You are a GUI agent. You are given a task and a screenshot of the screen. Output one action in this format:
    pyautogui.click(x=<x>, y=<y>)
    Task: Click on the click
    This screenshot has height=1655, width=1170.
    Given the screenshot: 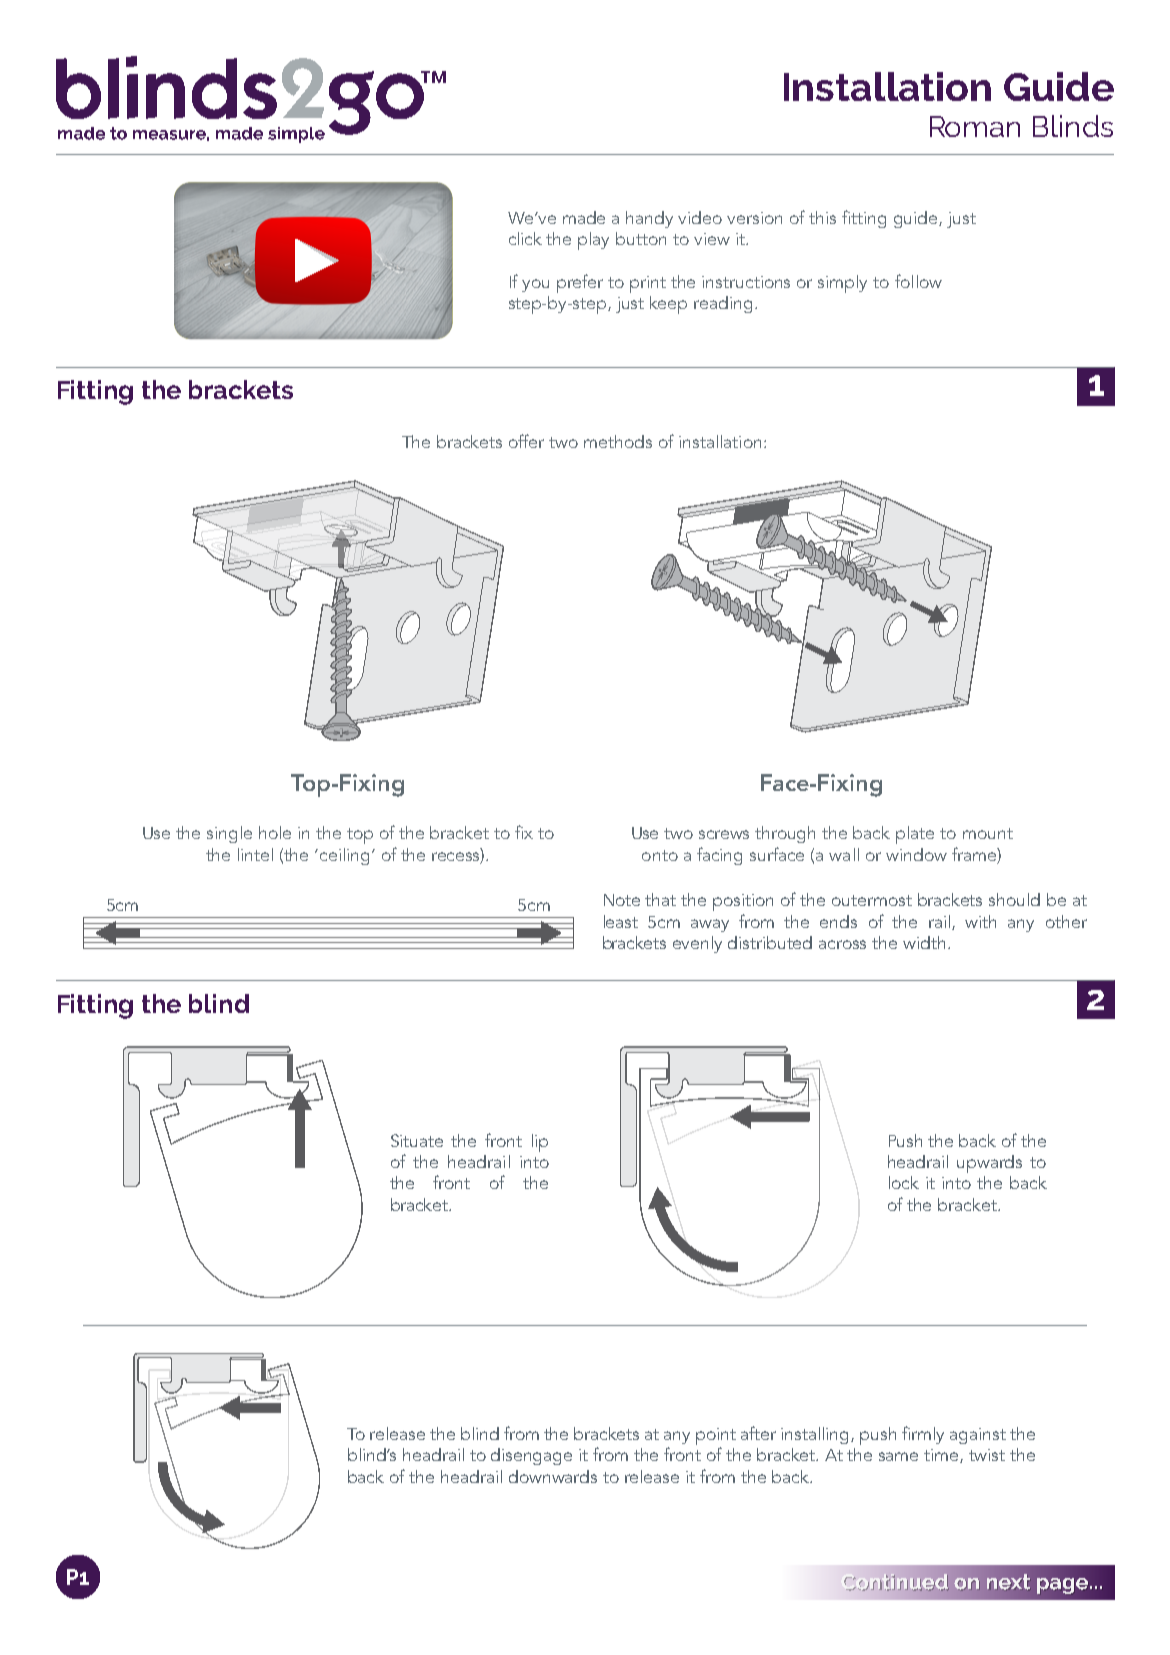 What is the action you would take?
    pyautogui.click(x=525, y=238)
